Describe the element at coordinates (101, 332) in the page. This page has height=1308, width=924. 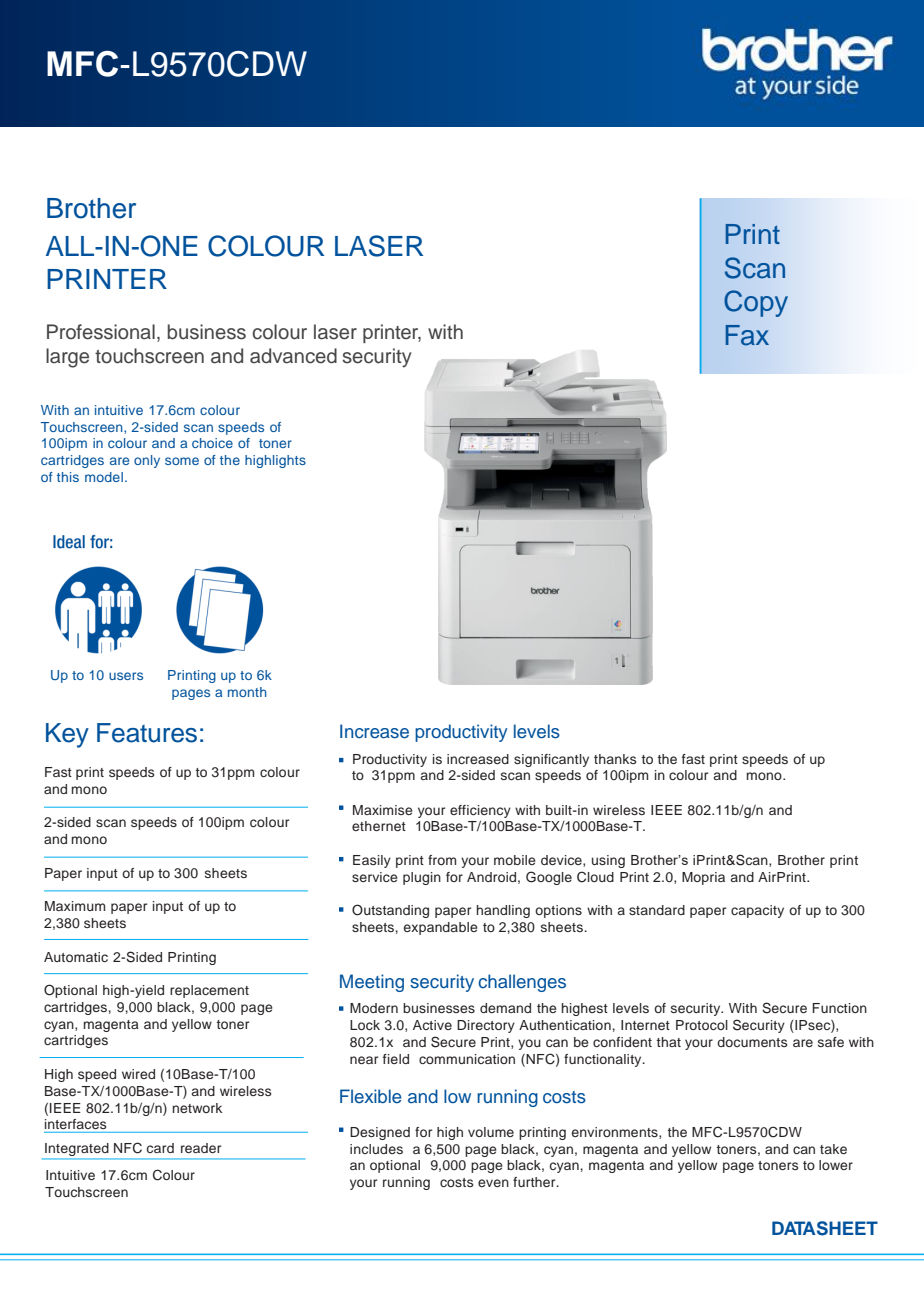
I see `Professional` at that location.
